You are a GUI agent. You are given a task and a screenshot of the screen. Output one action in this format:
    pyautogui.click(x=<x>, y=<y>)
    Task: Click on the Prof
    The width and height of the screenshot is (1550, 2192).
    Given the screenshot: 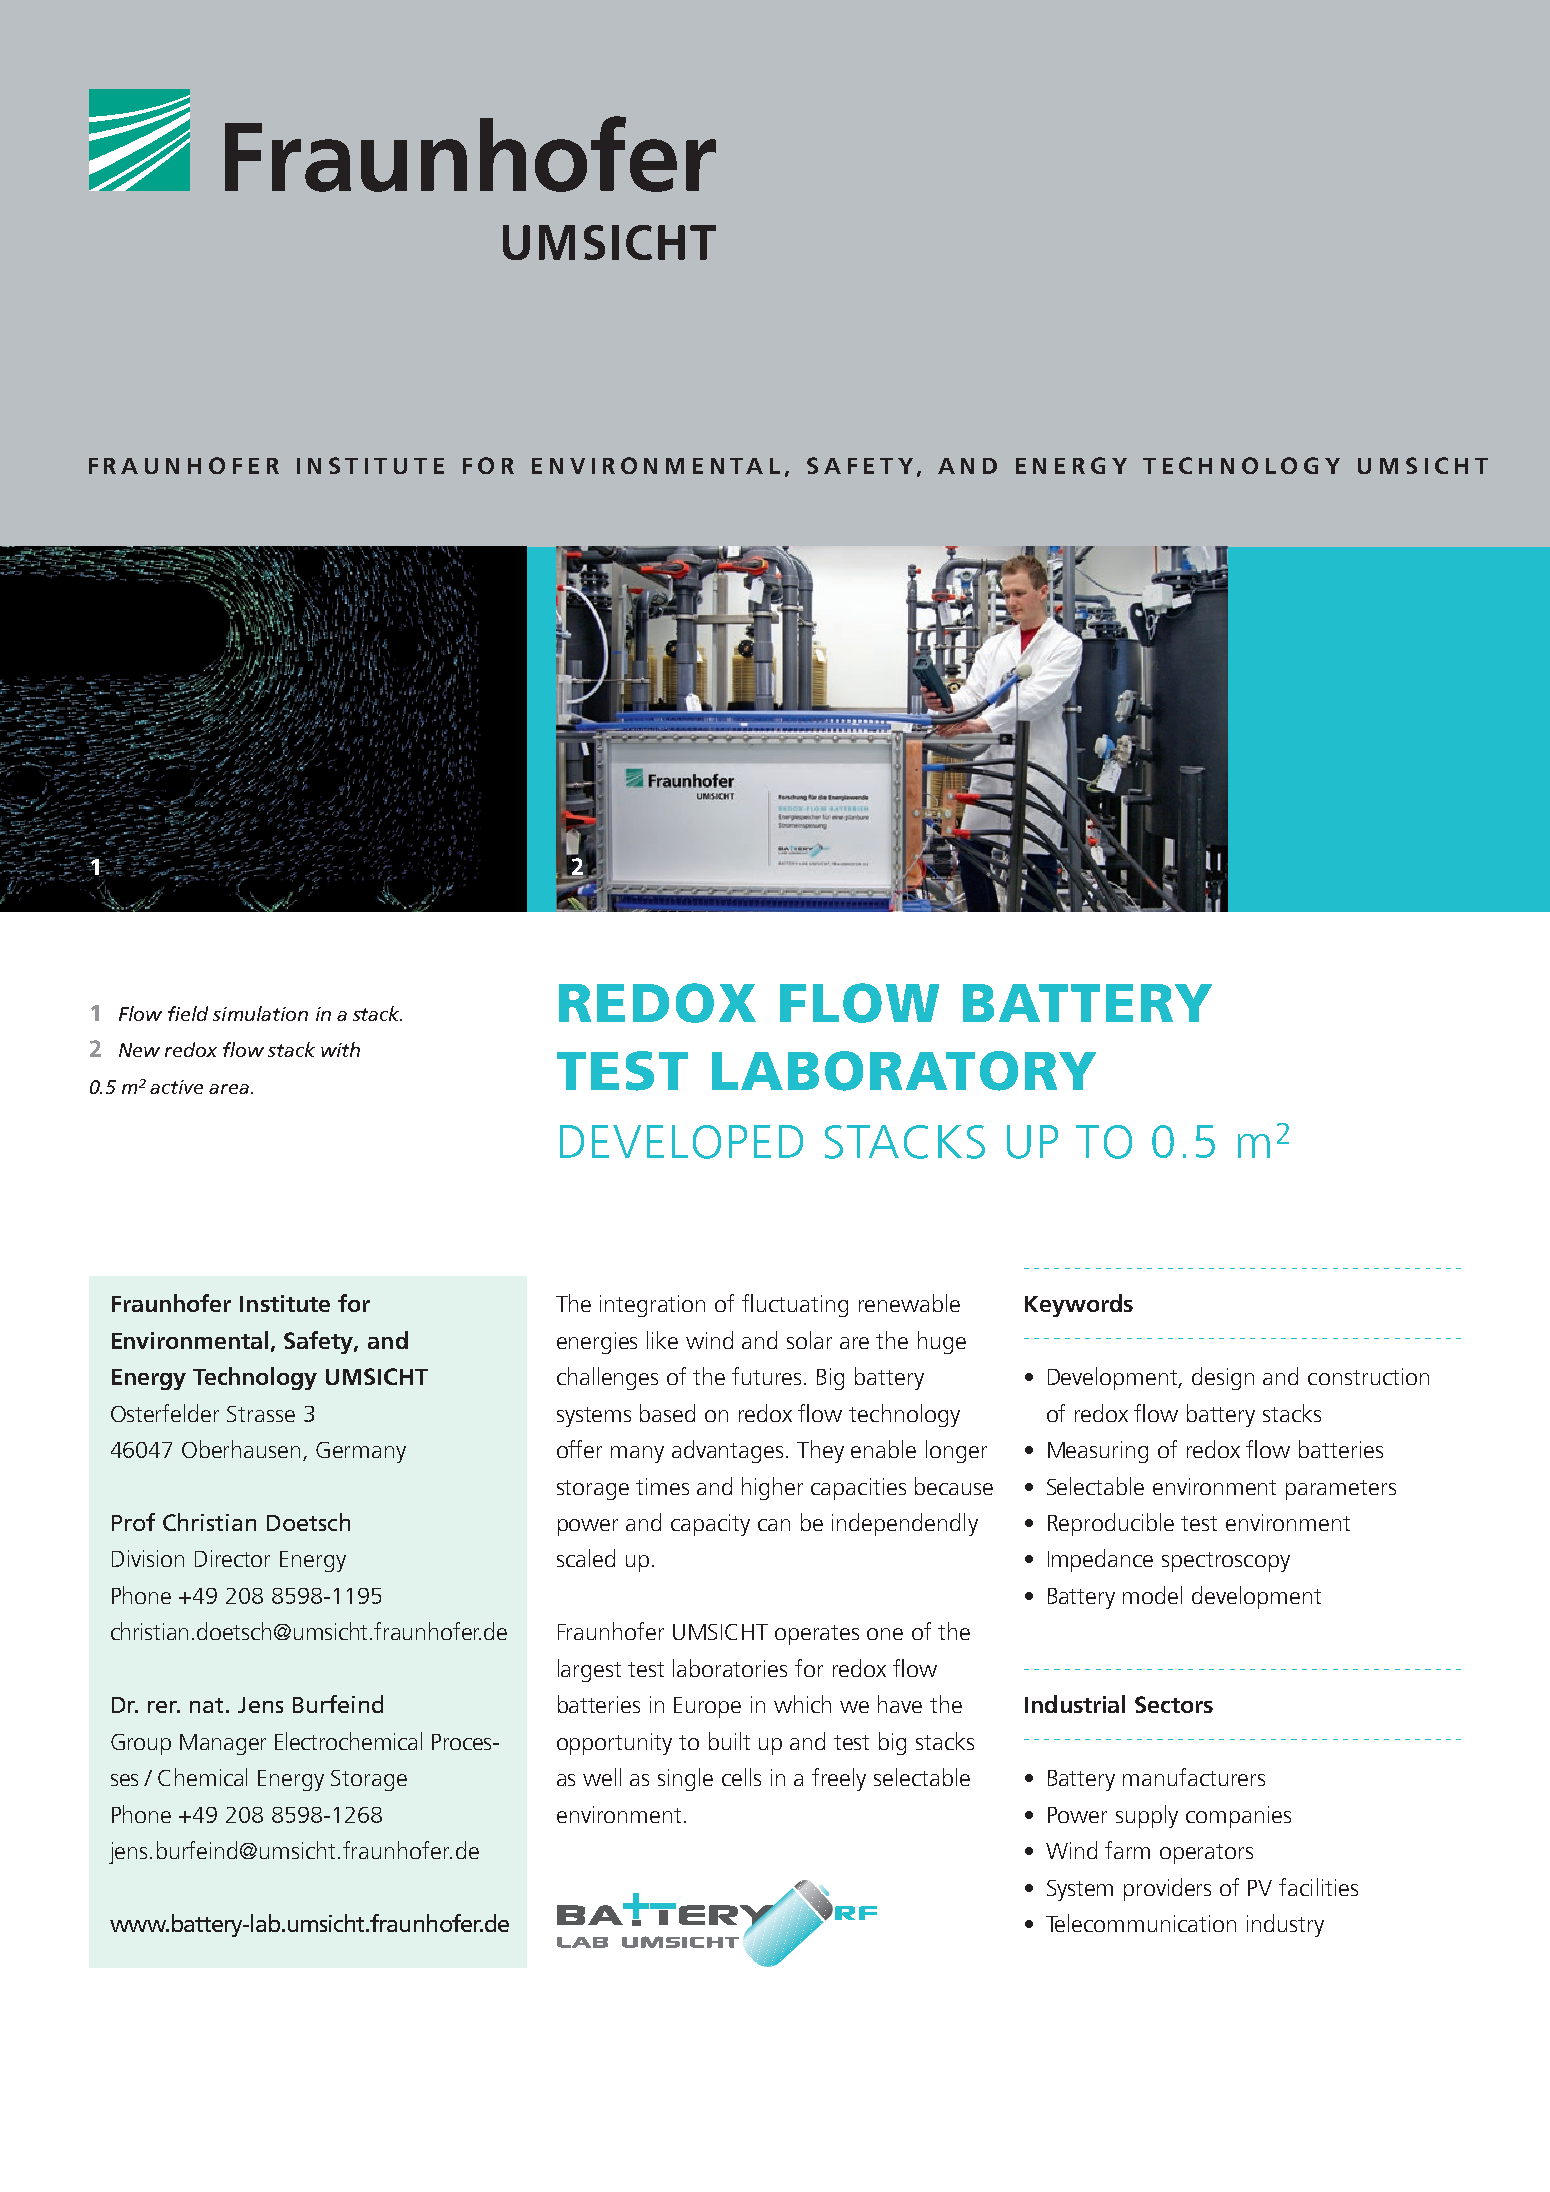 What is the action you would take?
    pyautogui.click(x=133, y=1522)
